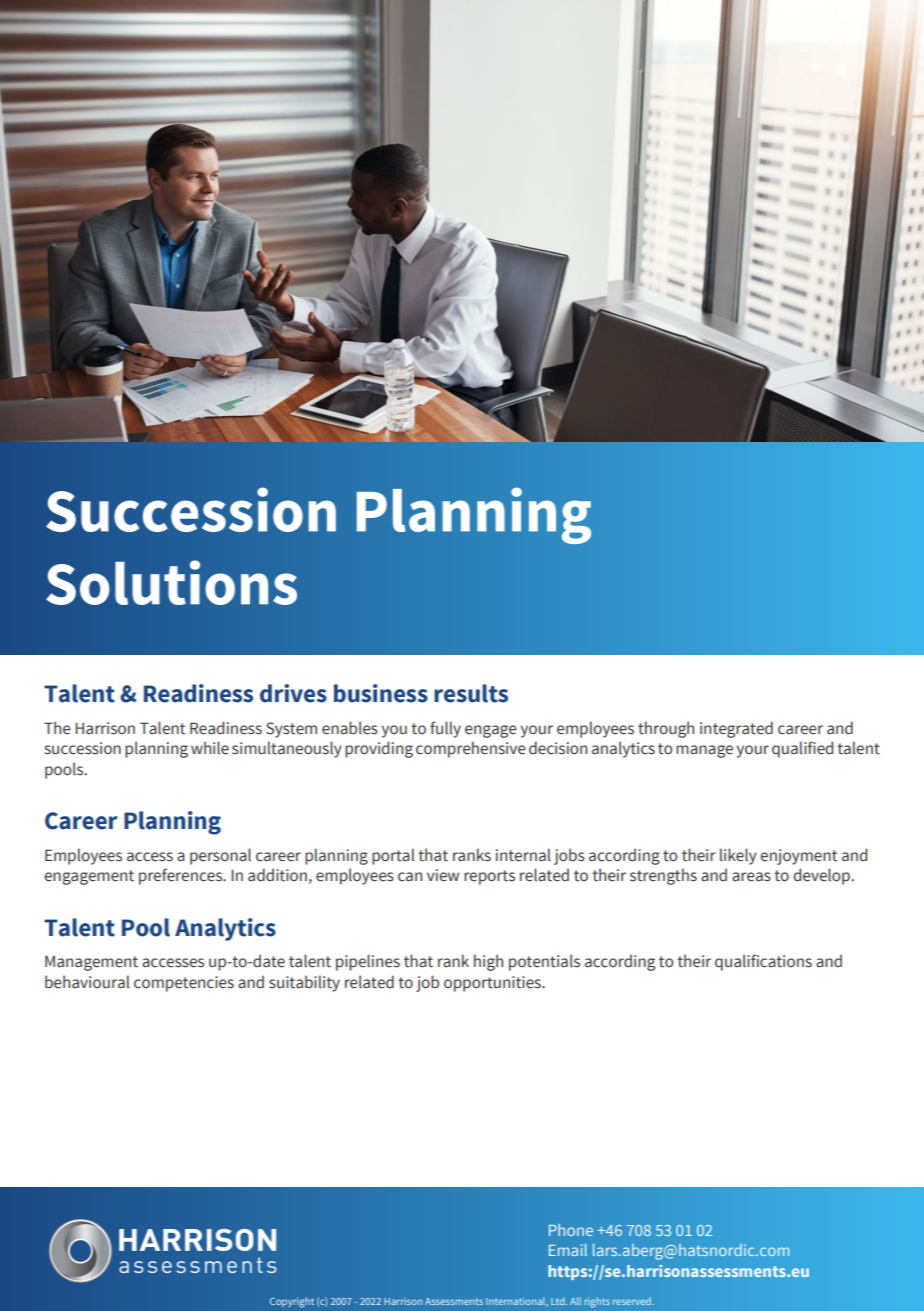  Describe the element at coordinates (471, 693) in the page. I see `results` at that location.
